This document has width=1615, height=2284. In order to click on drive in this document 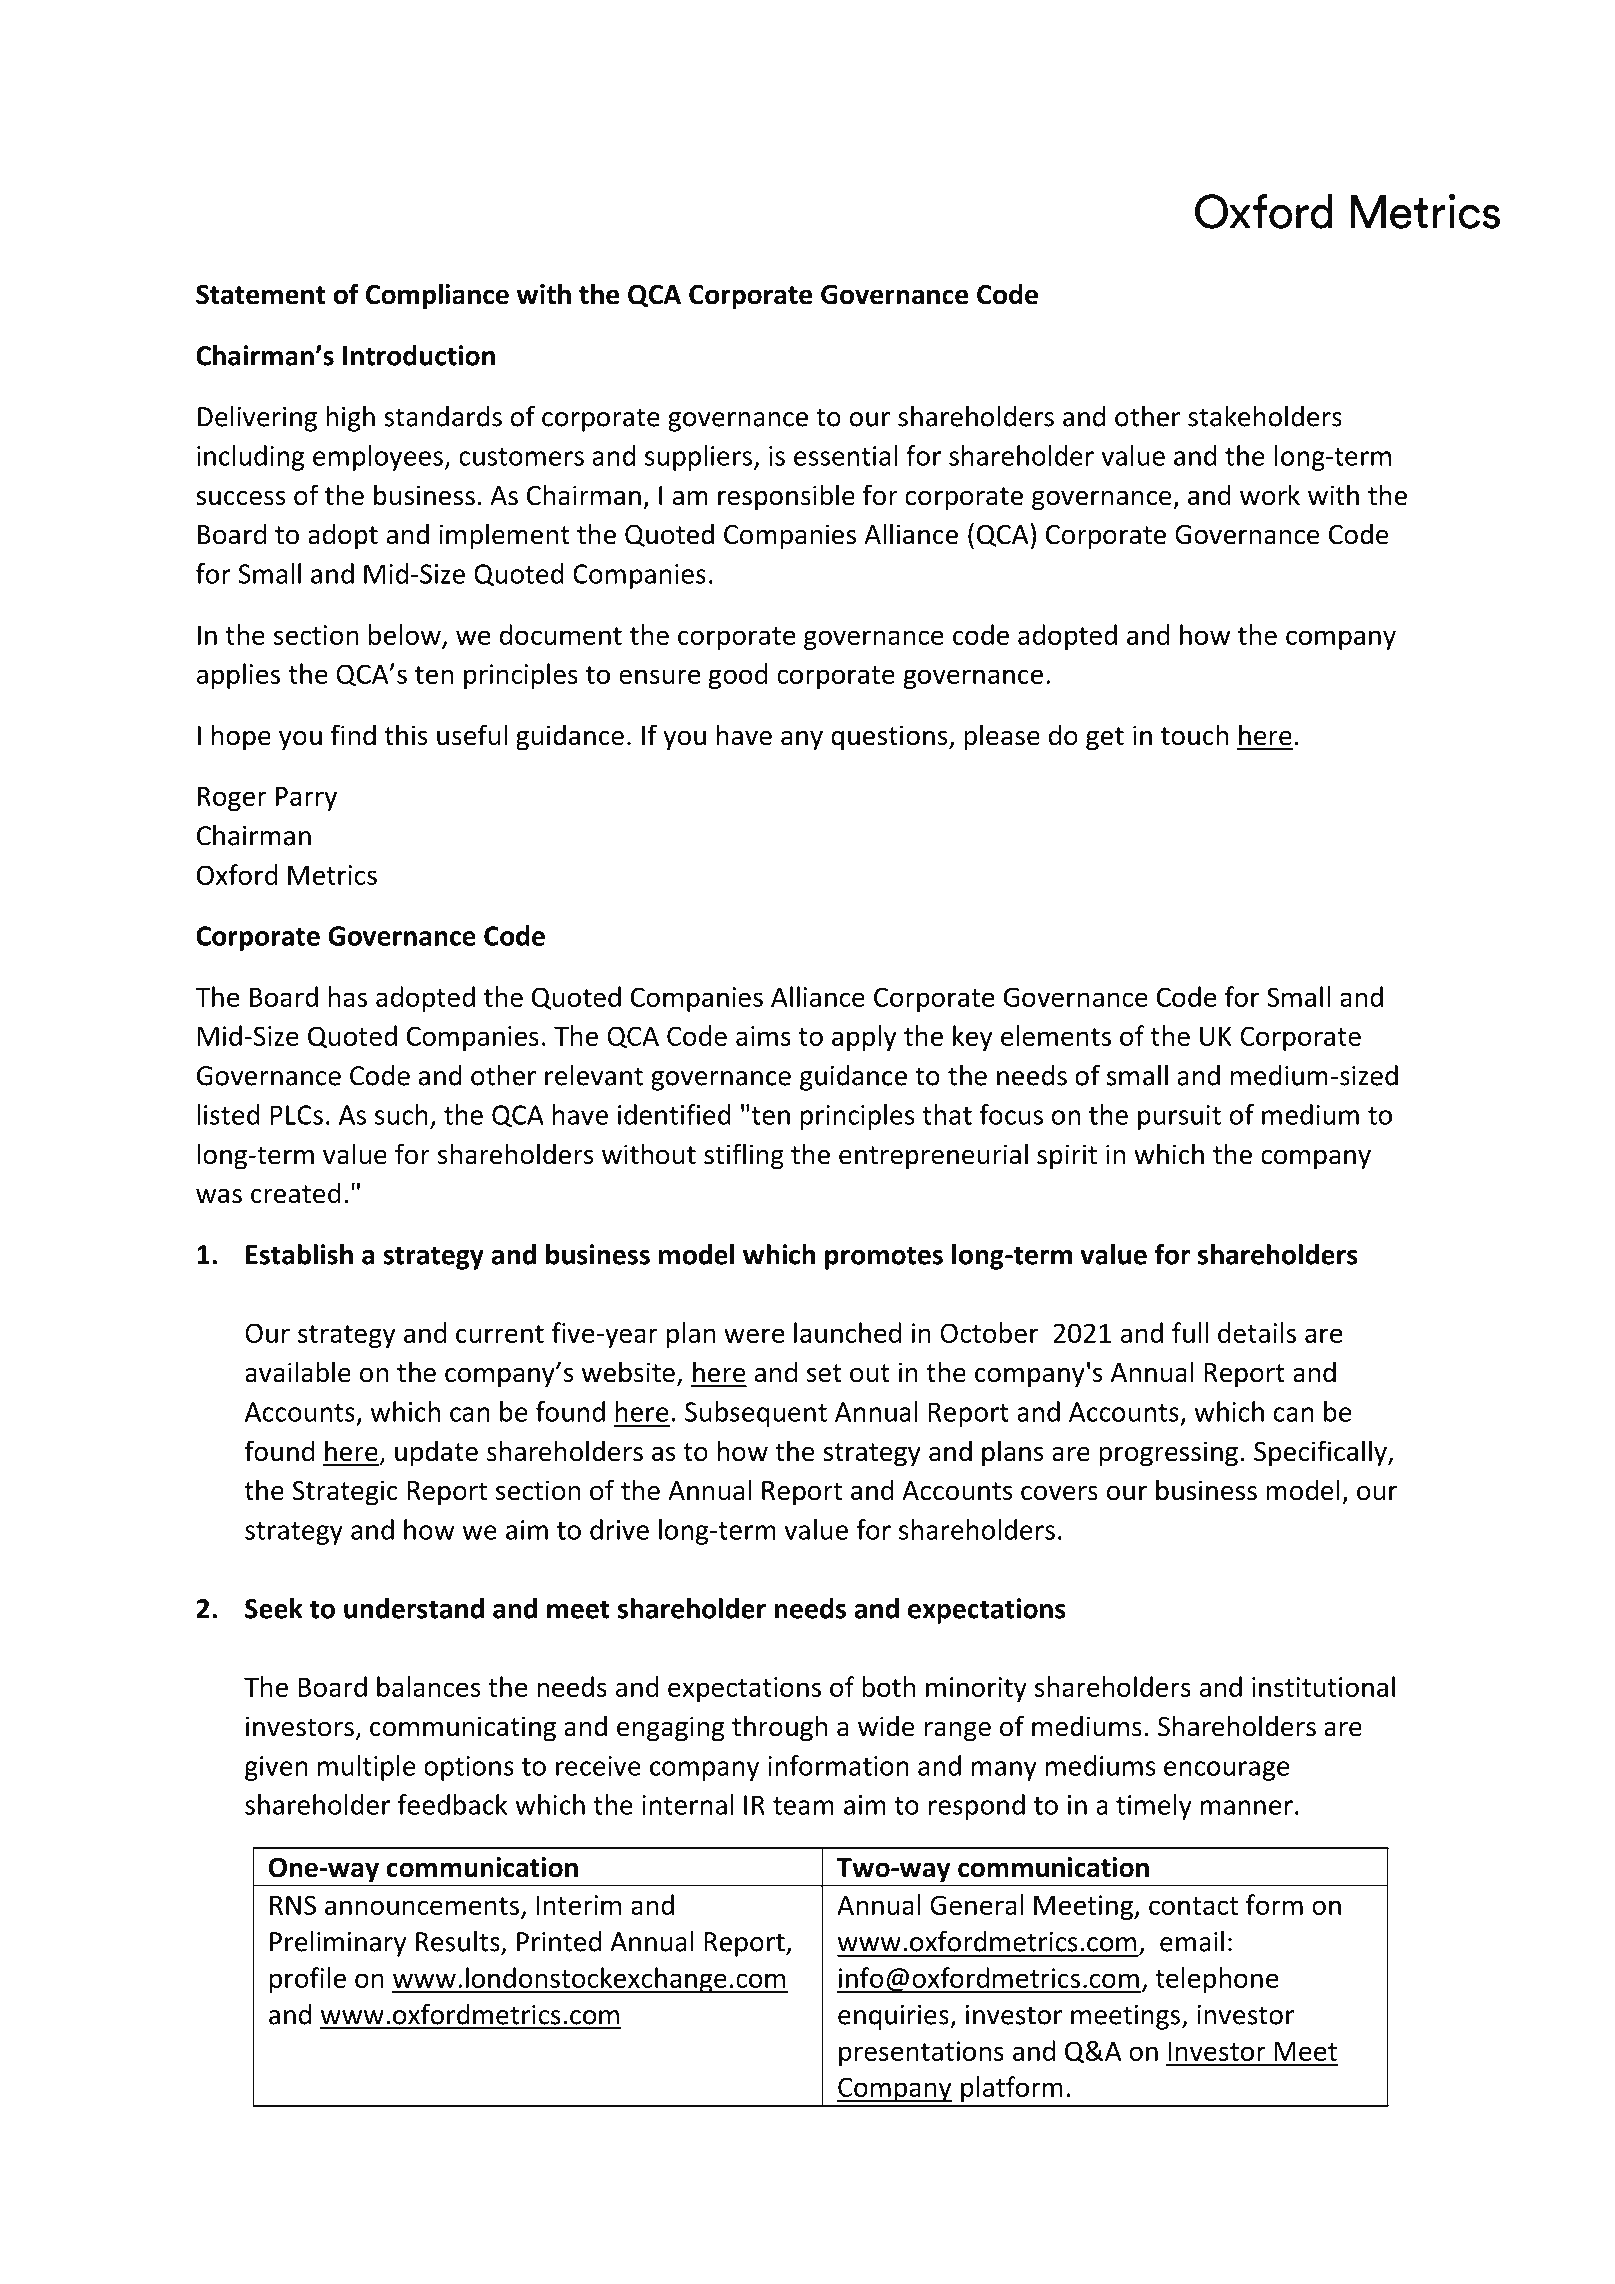, I will do `click(619, 1529)`.
